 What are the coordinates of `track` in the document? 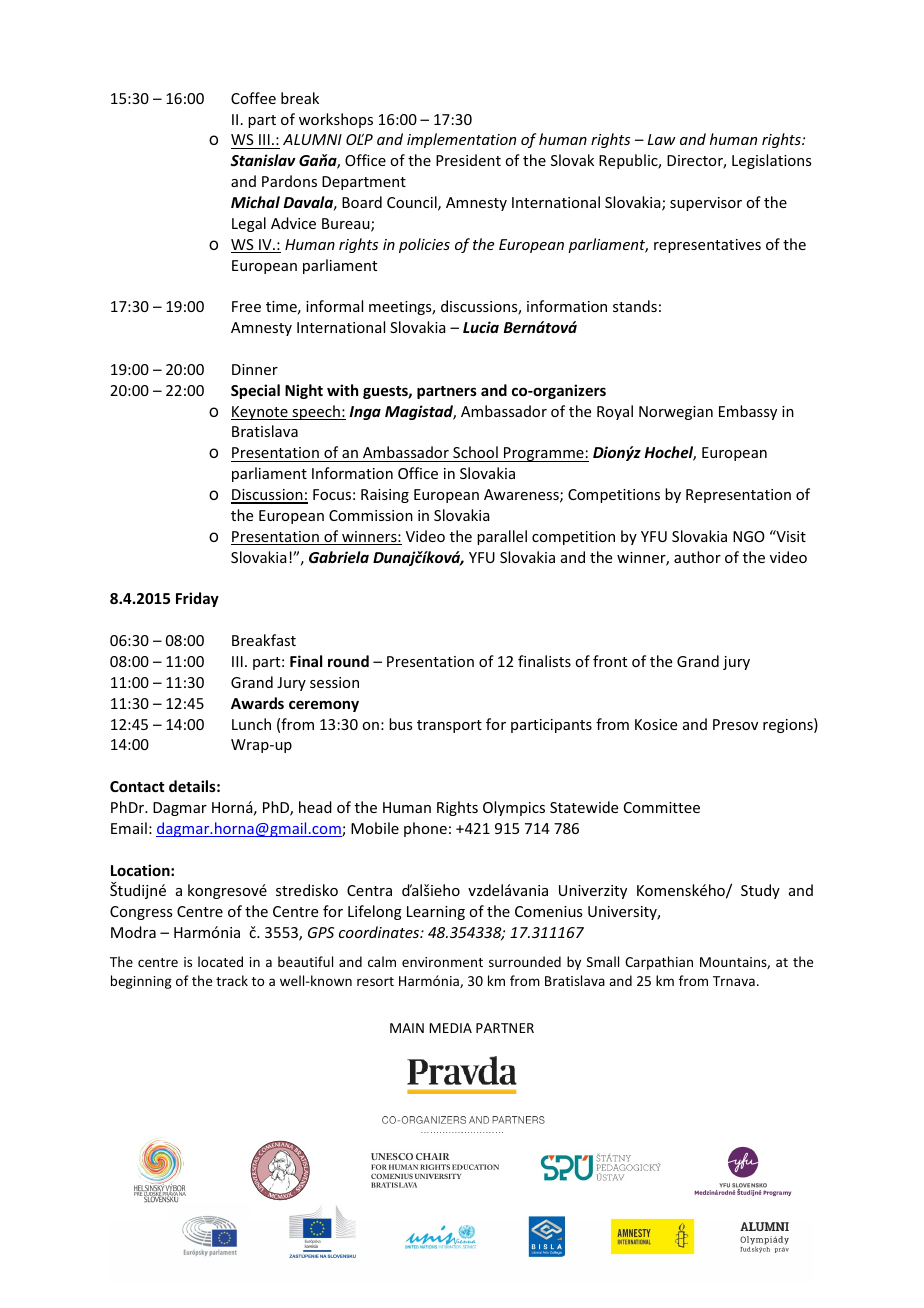 It's located at (232, 980).
